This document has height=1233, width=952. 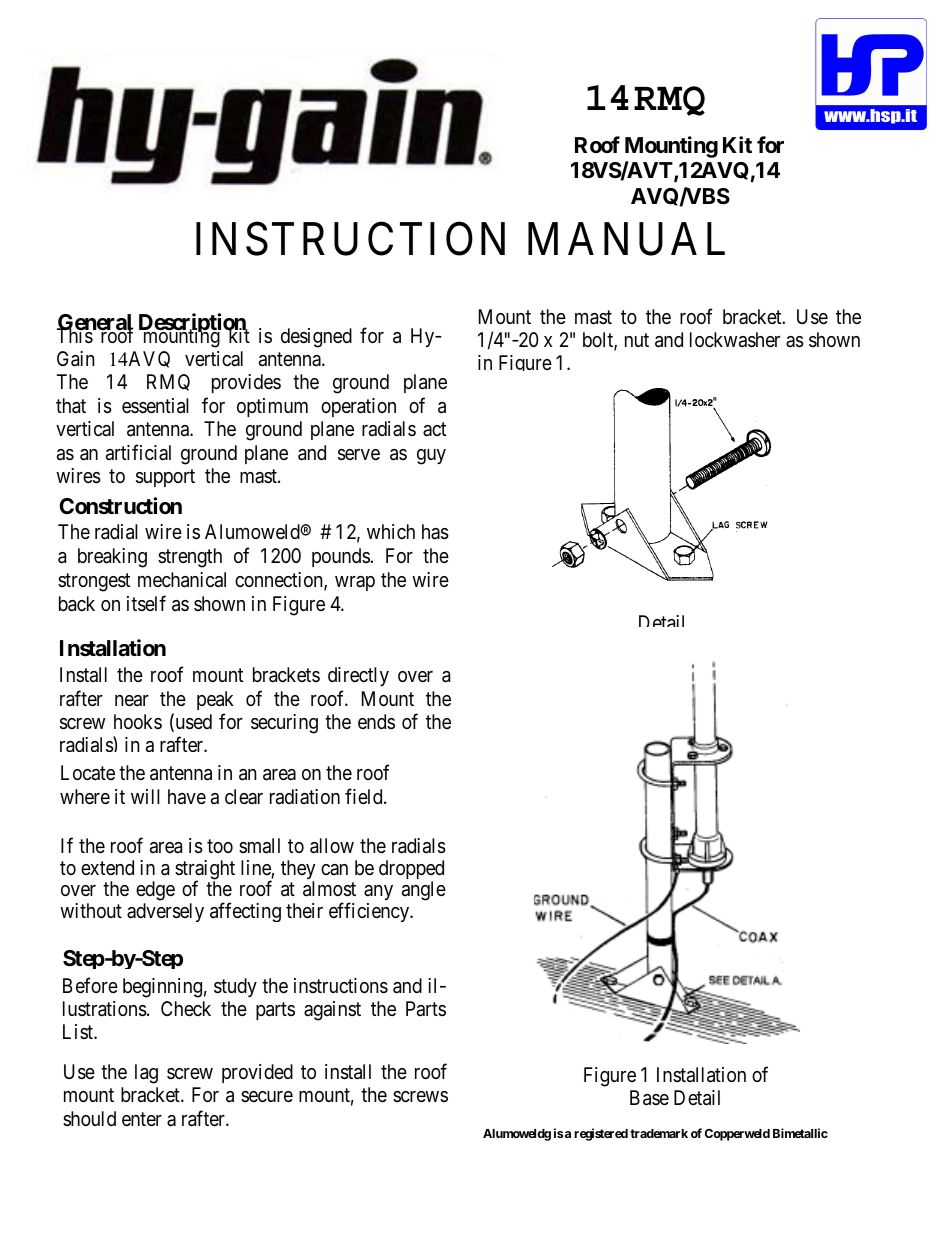 What do you see at coordinates (332, 846) in the document?
I see `allow` at bounding box center [332, 846].
